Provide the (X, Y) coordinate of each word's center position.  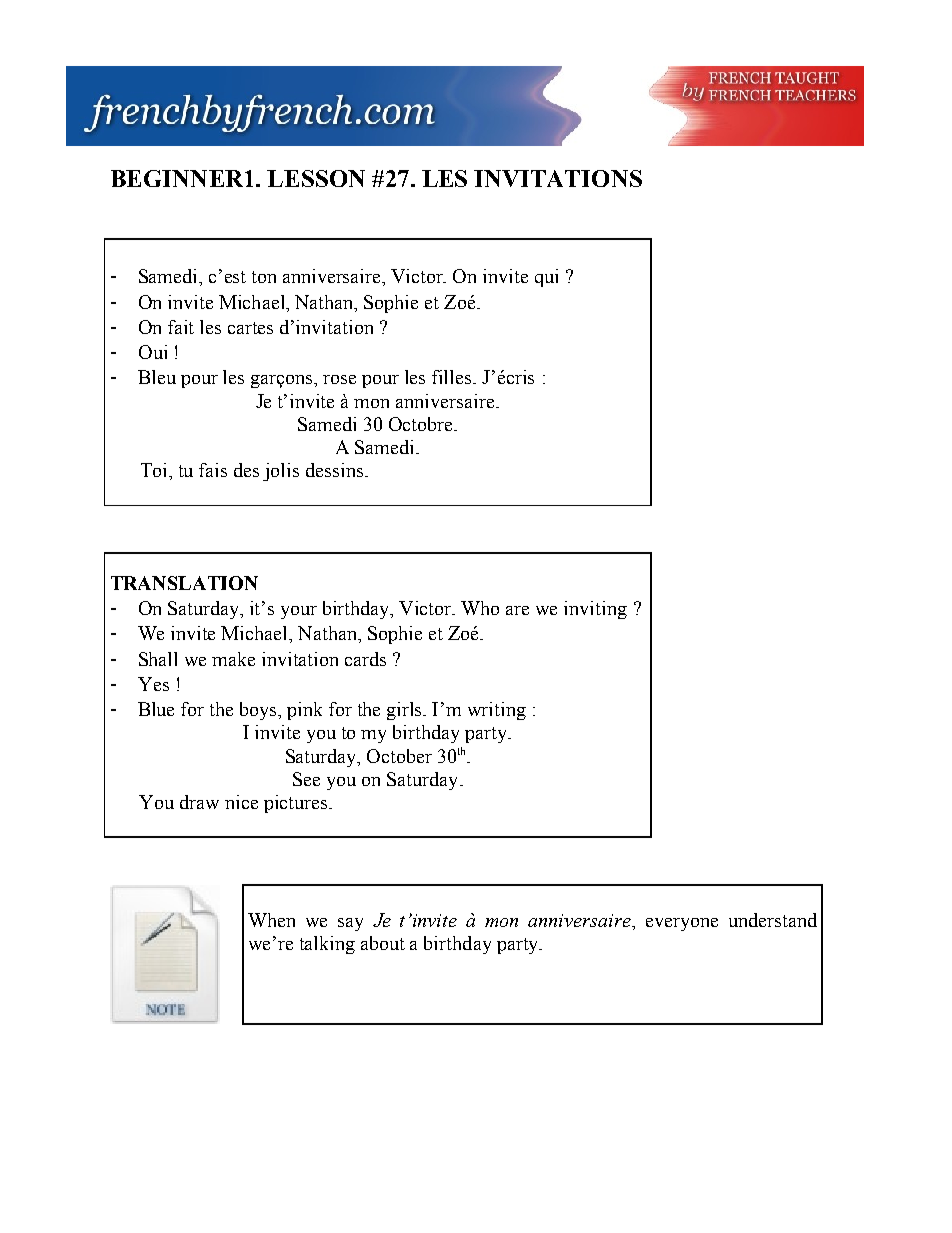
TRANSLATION (184, 583)
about (383, 943)
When (271, 920)
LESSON (316, 178)
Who (480, 608)
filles (453, 377)
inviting (595, 610)
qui (546, 278)
